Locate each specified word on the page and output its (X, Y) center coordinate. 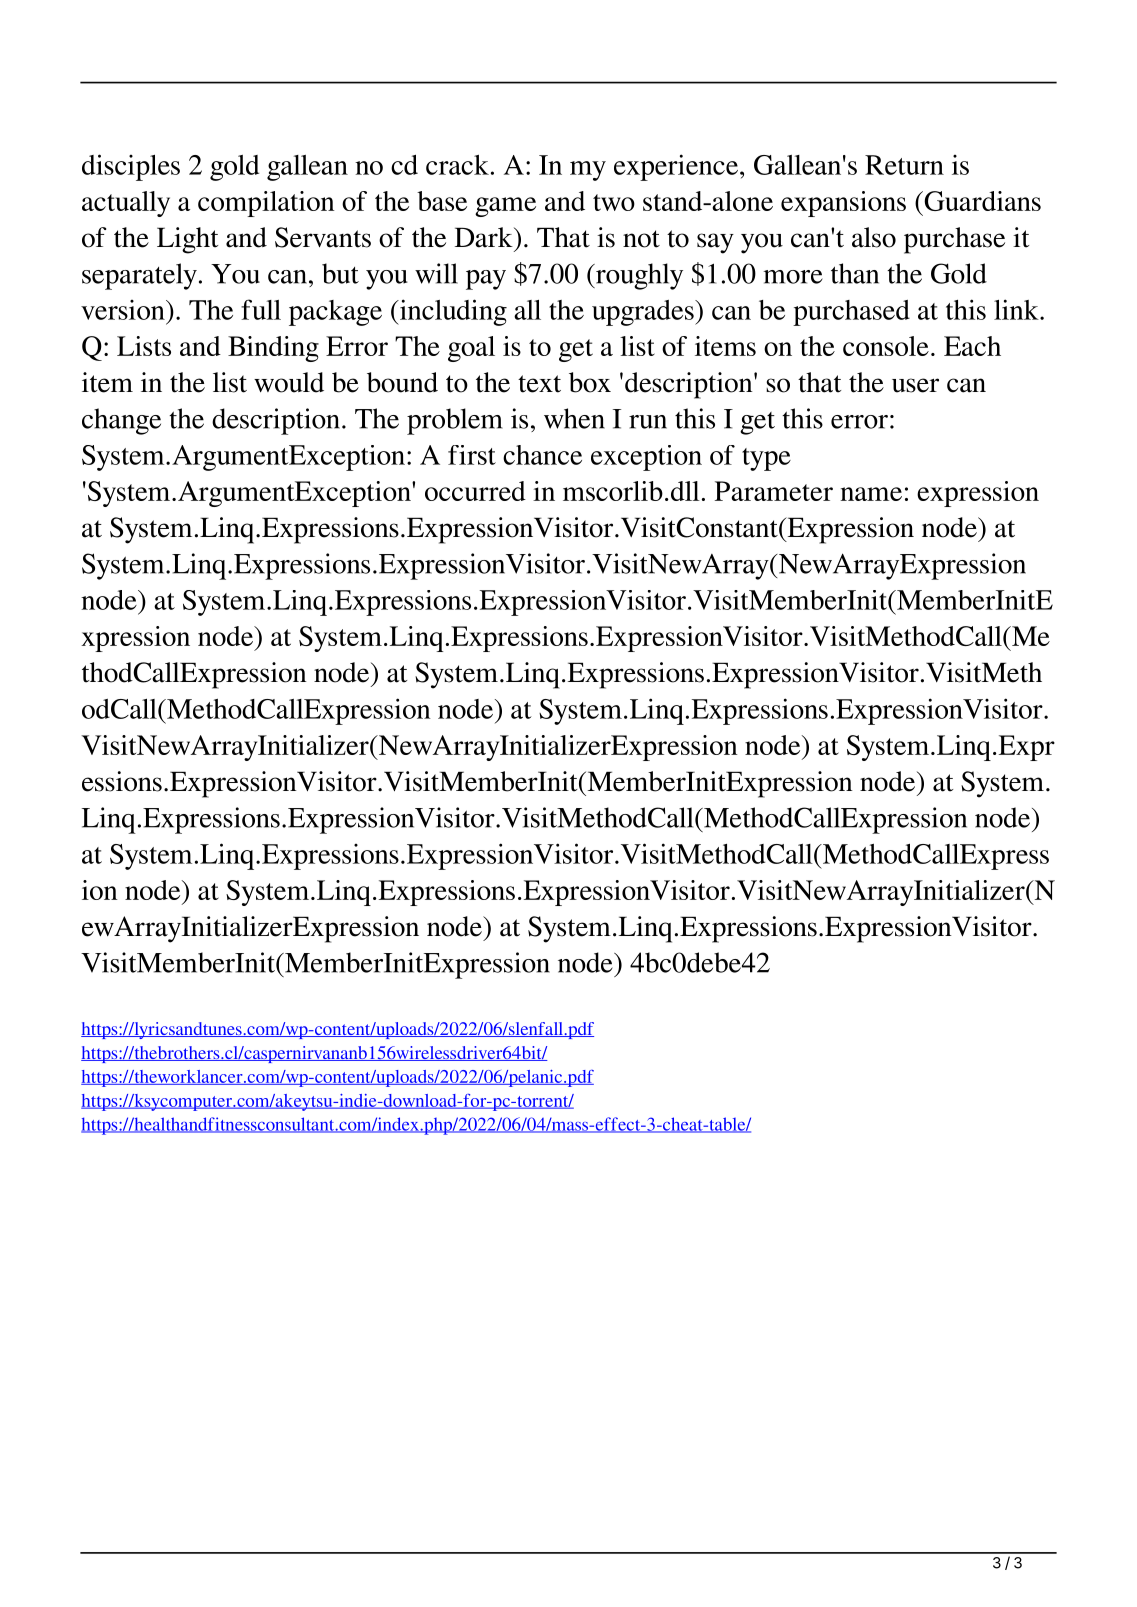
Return (904, 165)
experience (676, 167)
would (289, 382)
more (793, 277)
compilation (266, 204)
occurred (475, 491)
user (915, 385)
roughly (638, 276)
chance (542, 455)
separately (139, 276)
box (590, 382)
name (871, 494)
